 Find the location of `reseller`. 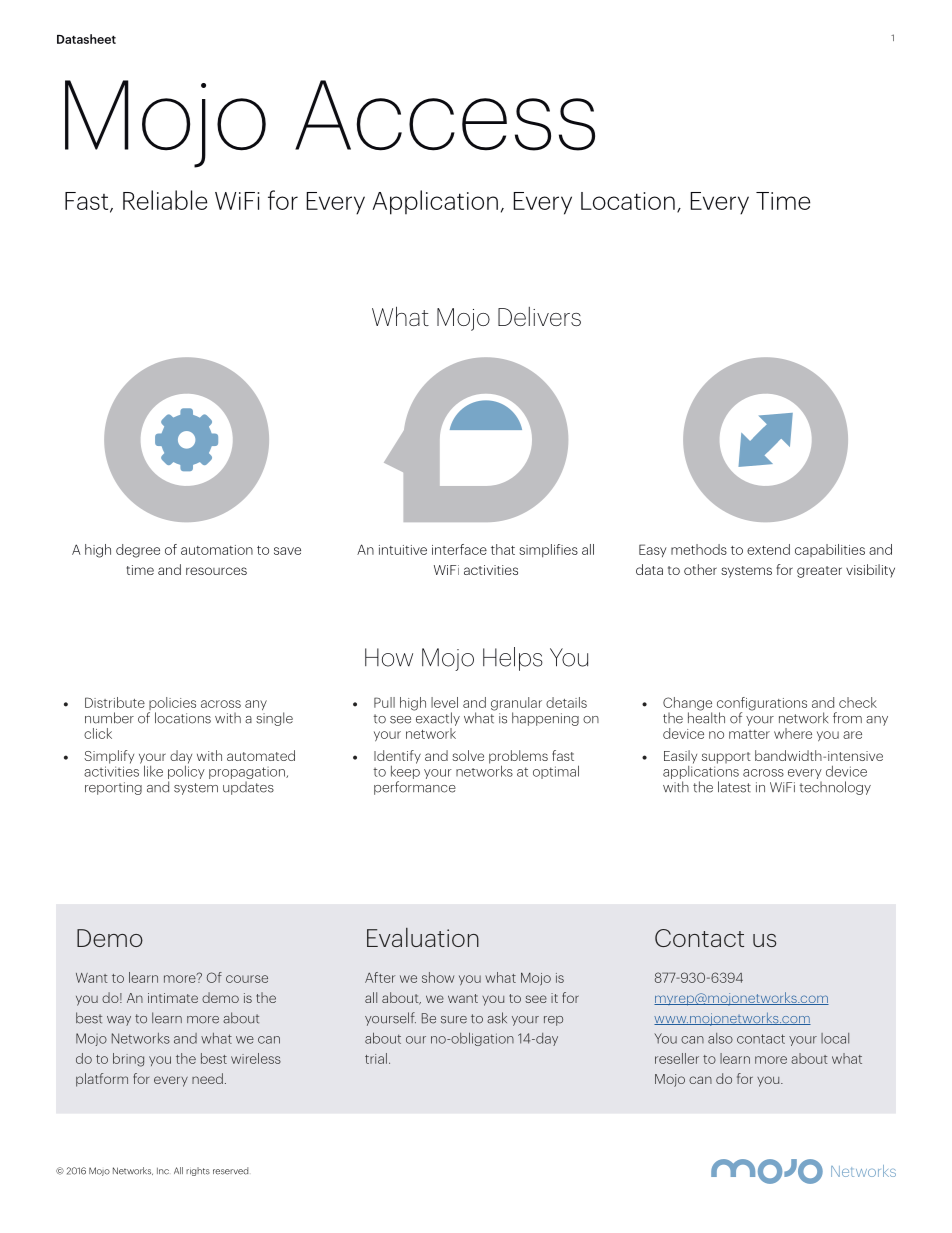

reseller is located at coordinates (677, 1058).
